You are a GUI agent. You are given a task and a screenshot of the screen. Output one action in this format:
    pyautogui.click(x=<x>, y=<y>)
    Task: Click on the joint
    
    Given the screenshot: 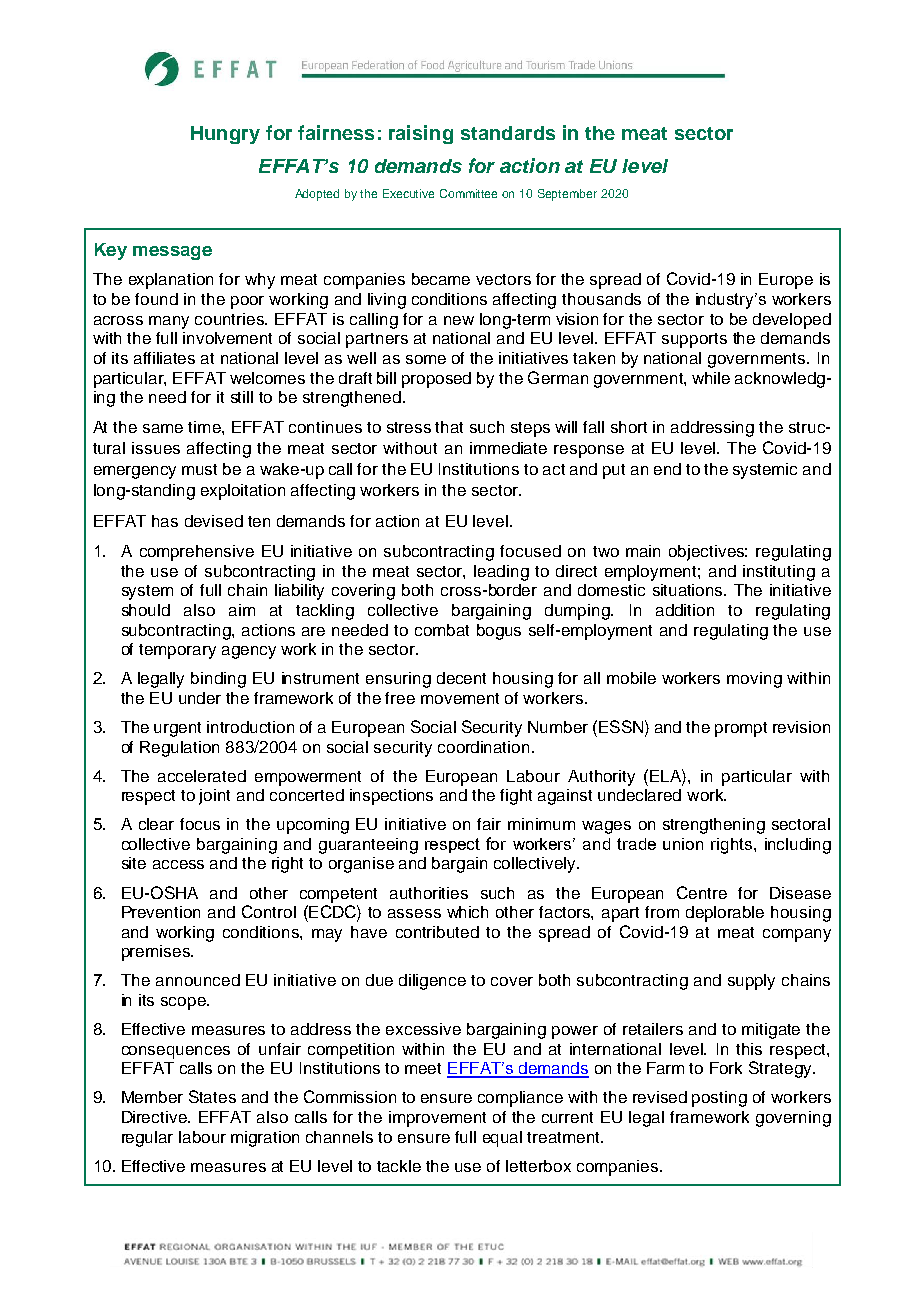 What is the action you would take?
    pyautogui.click(x=214, y=797)
